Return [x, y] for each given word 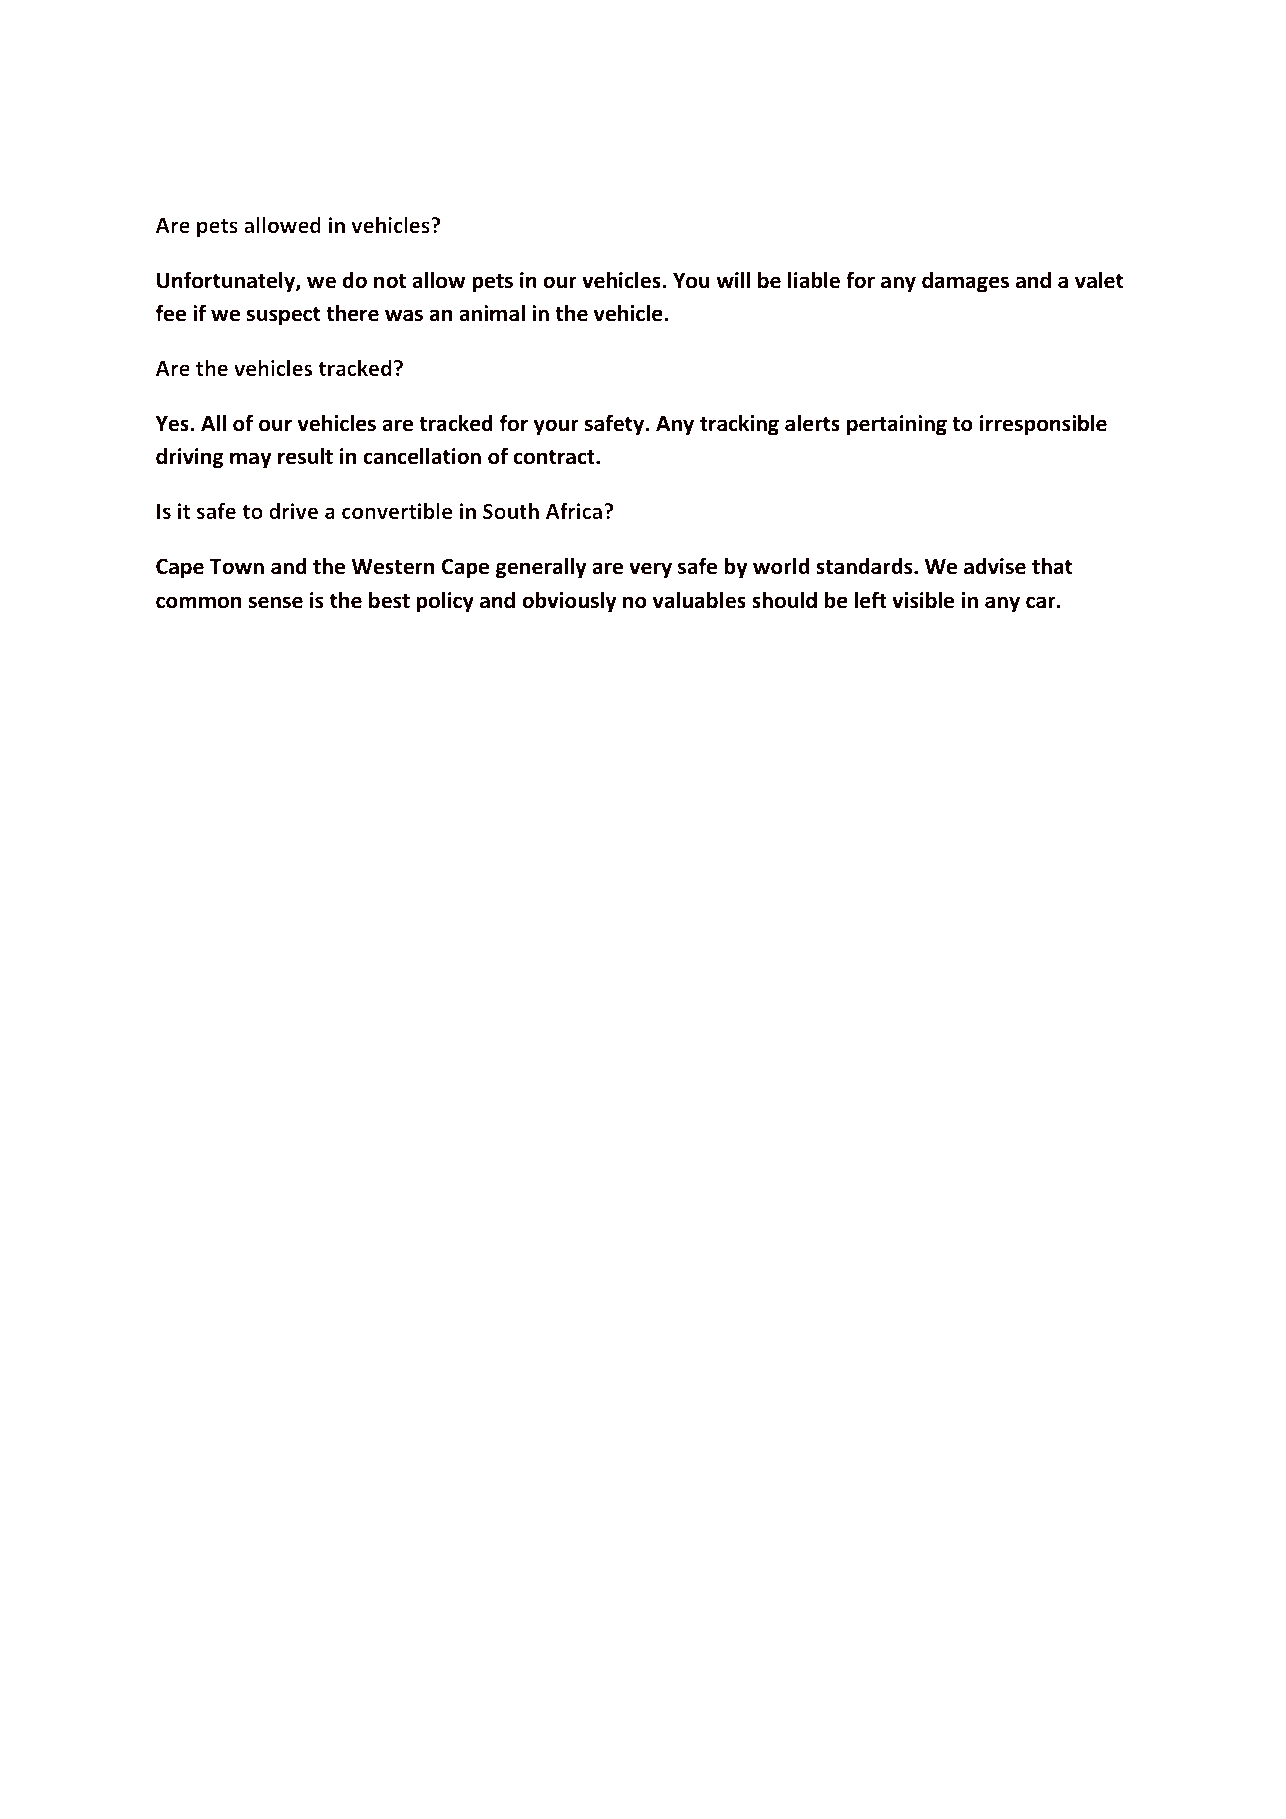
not [390, 281]
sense [276, 602]
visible [923, 600]
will [733, 279]
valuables [699, 600]
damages [965, 282]
